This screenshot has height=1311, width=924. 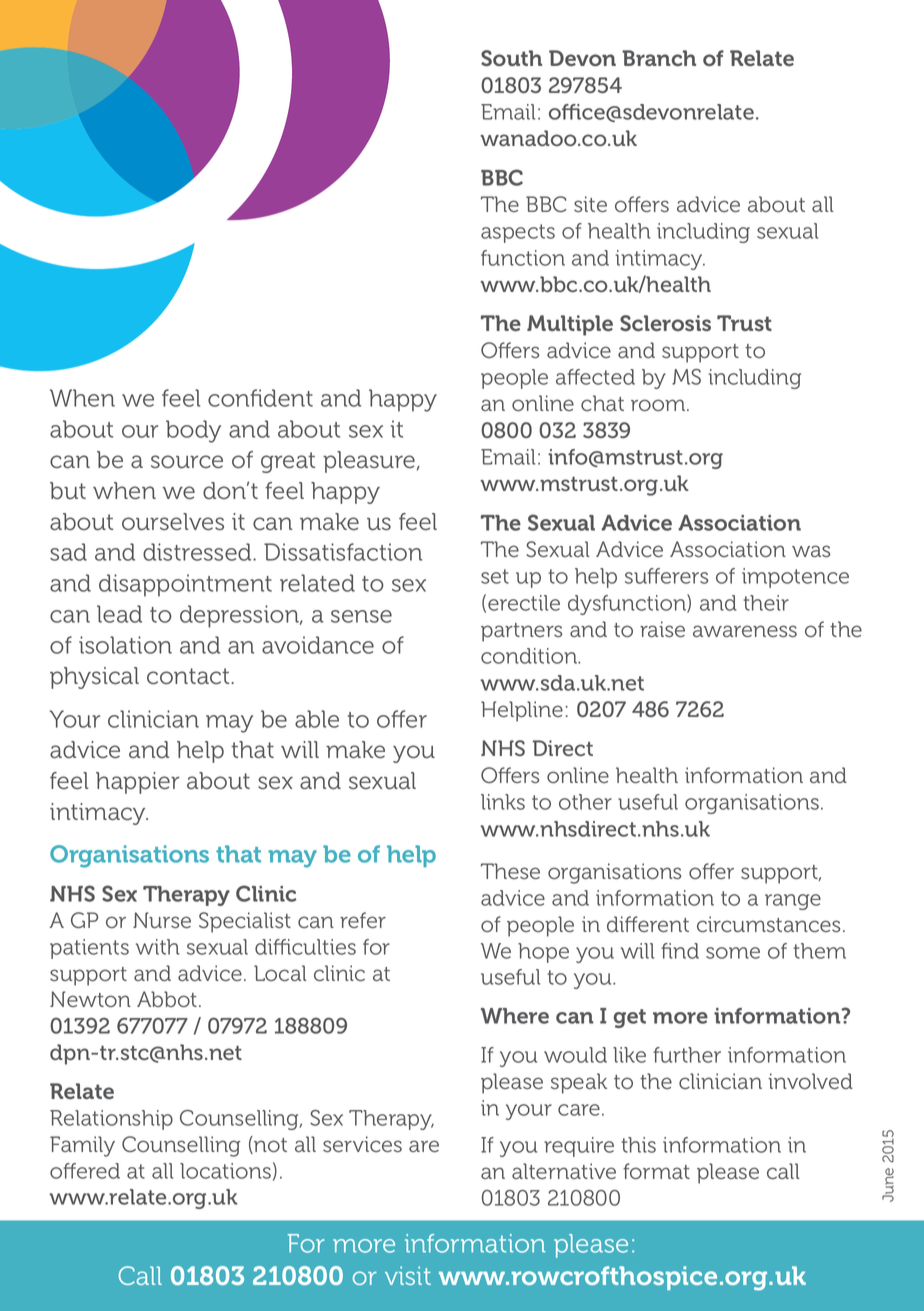 What do you see at coordinates (225, 1171) in the screenshot?
I see `locations` at bounding box center [225, 1171].
